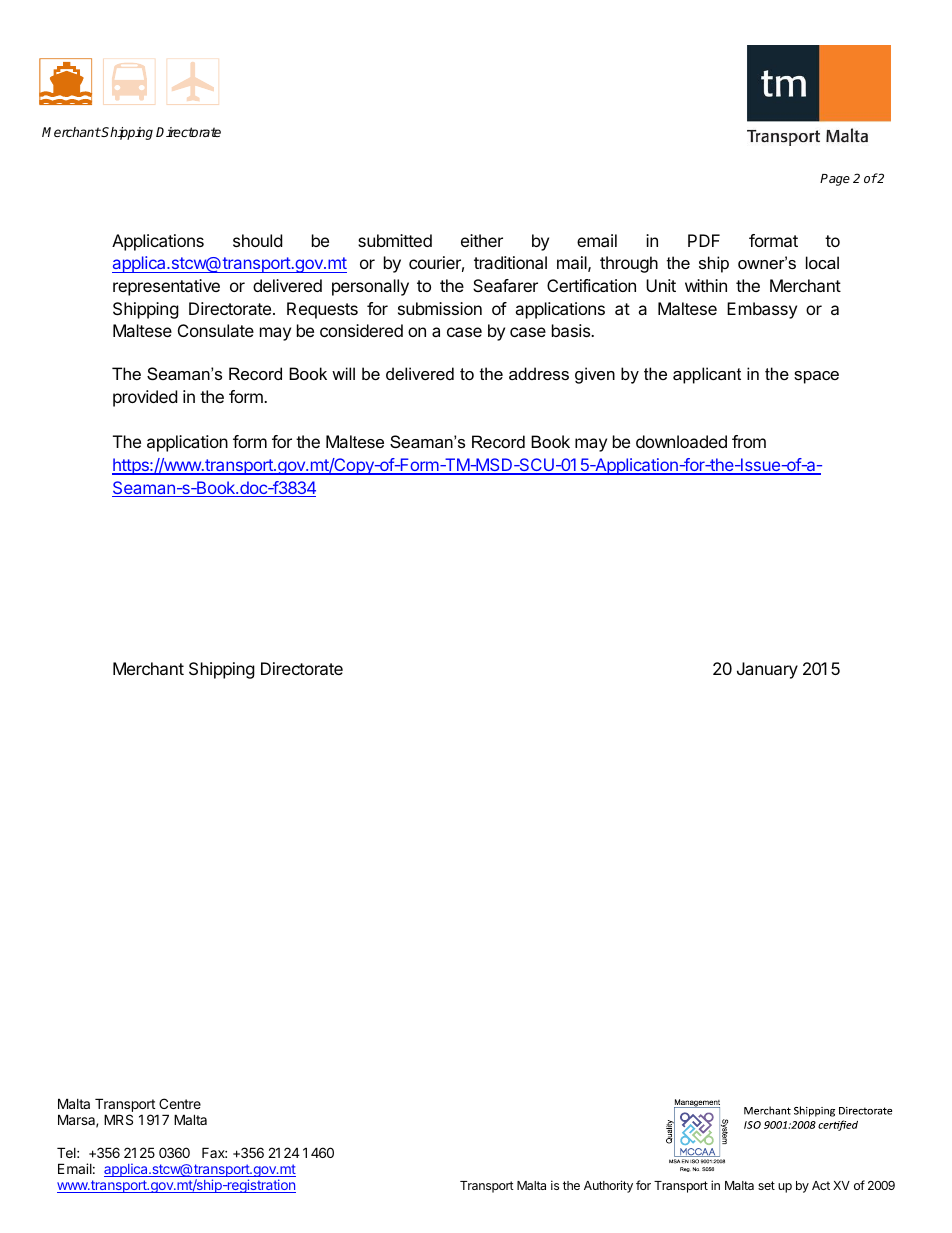  I want to click on PDF, so click(704, 240).
